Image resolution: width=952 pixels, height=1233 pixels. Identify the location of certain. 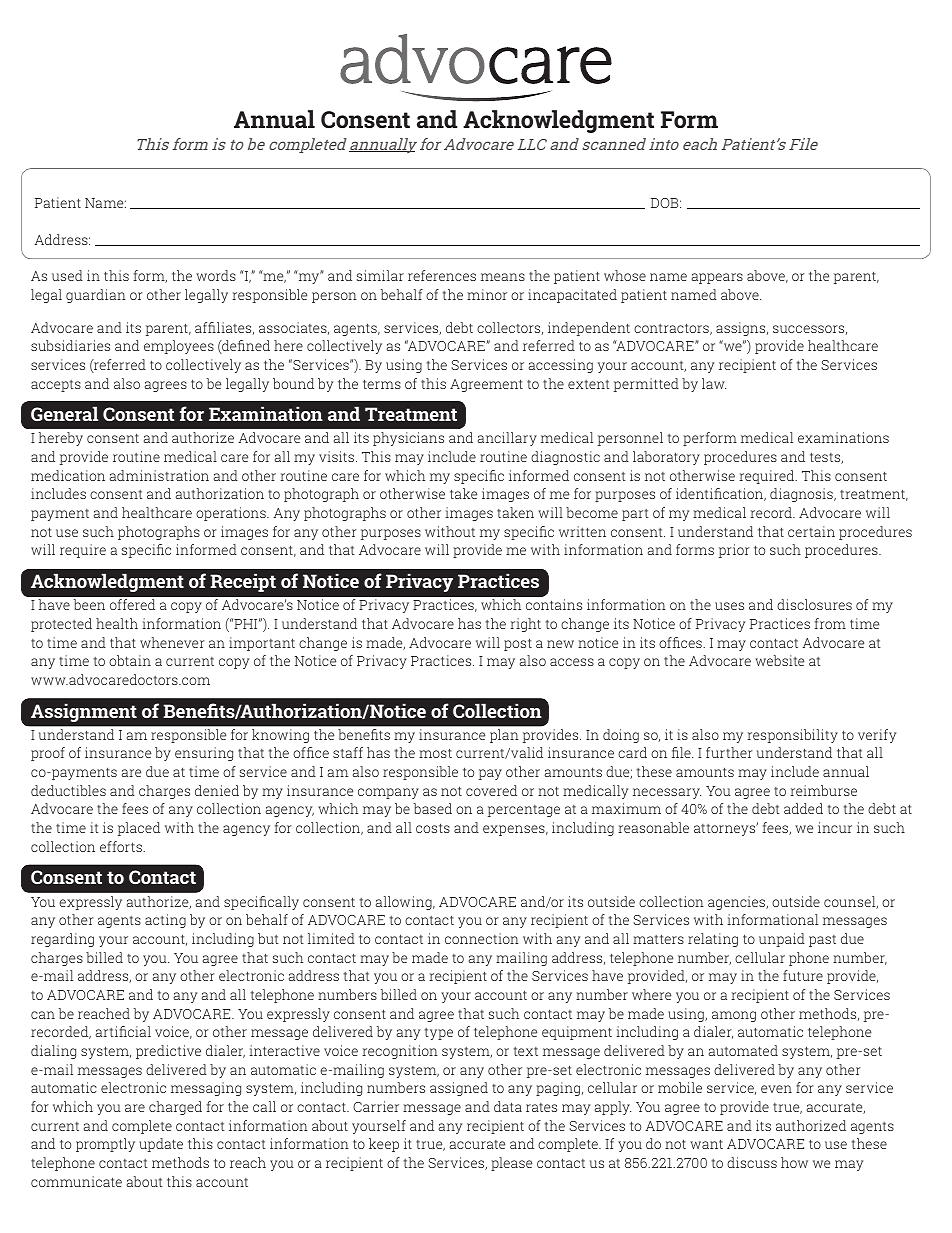
(811, 531).
